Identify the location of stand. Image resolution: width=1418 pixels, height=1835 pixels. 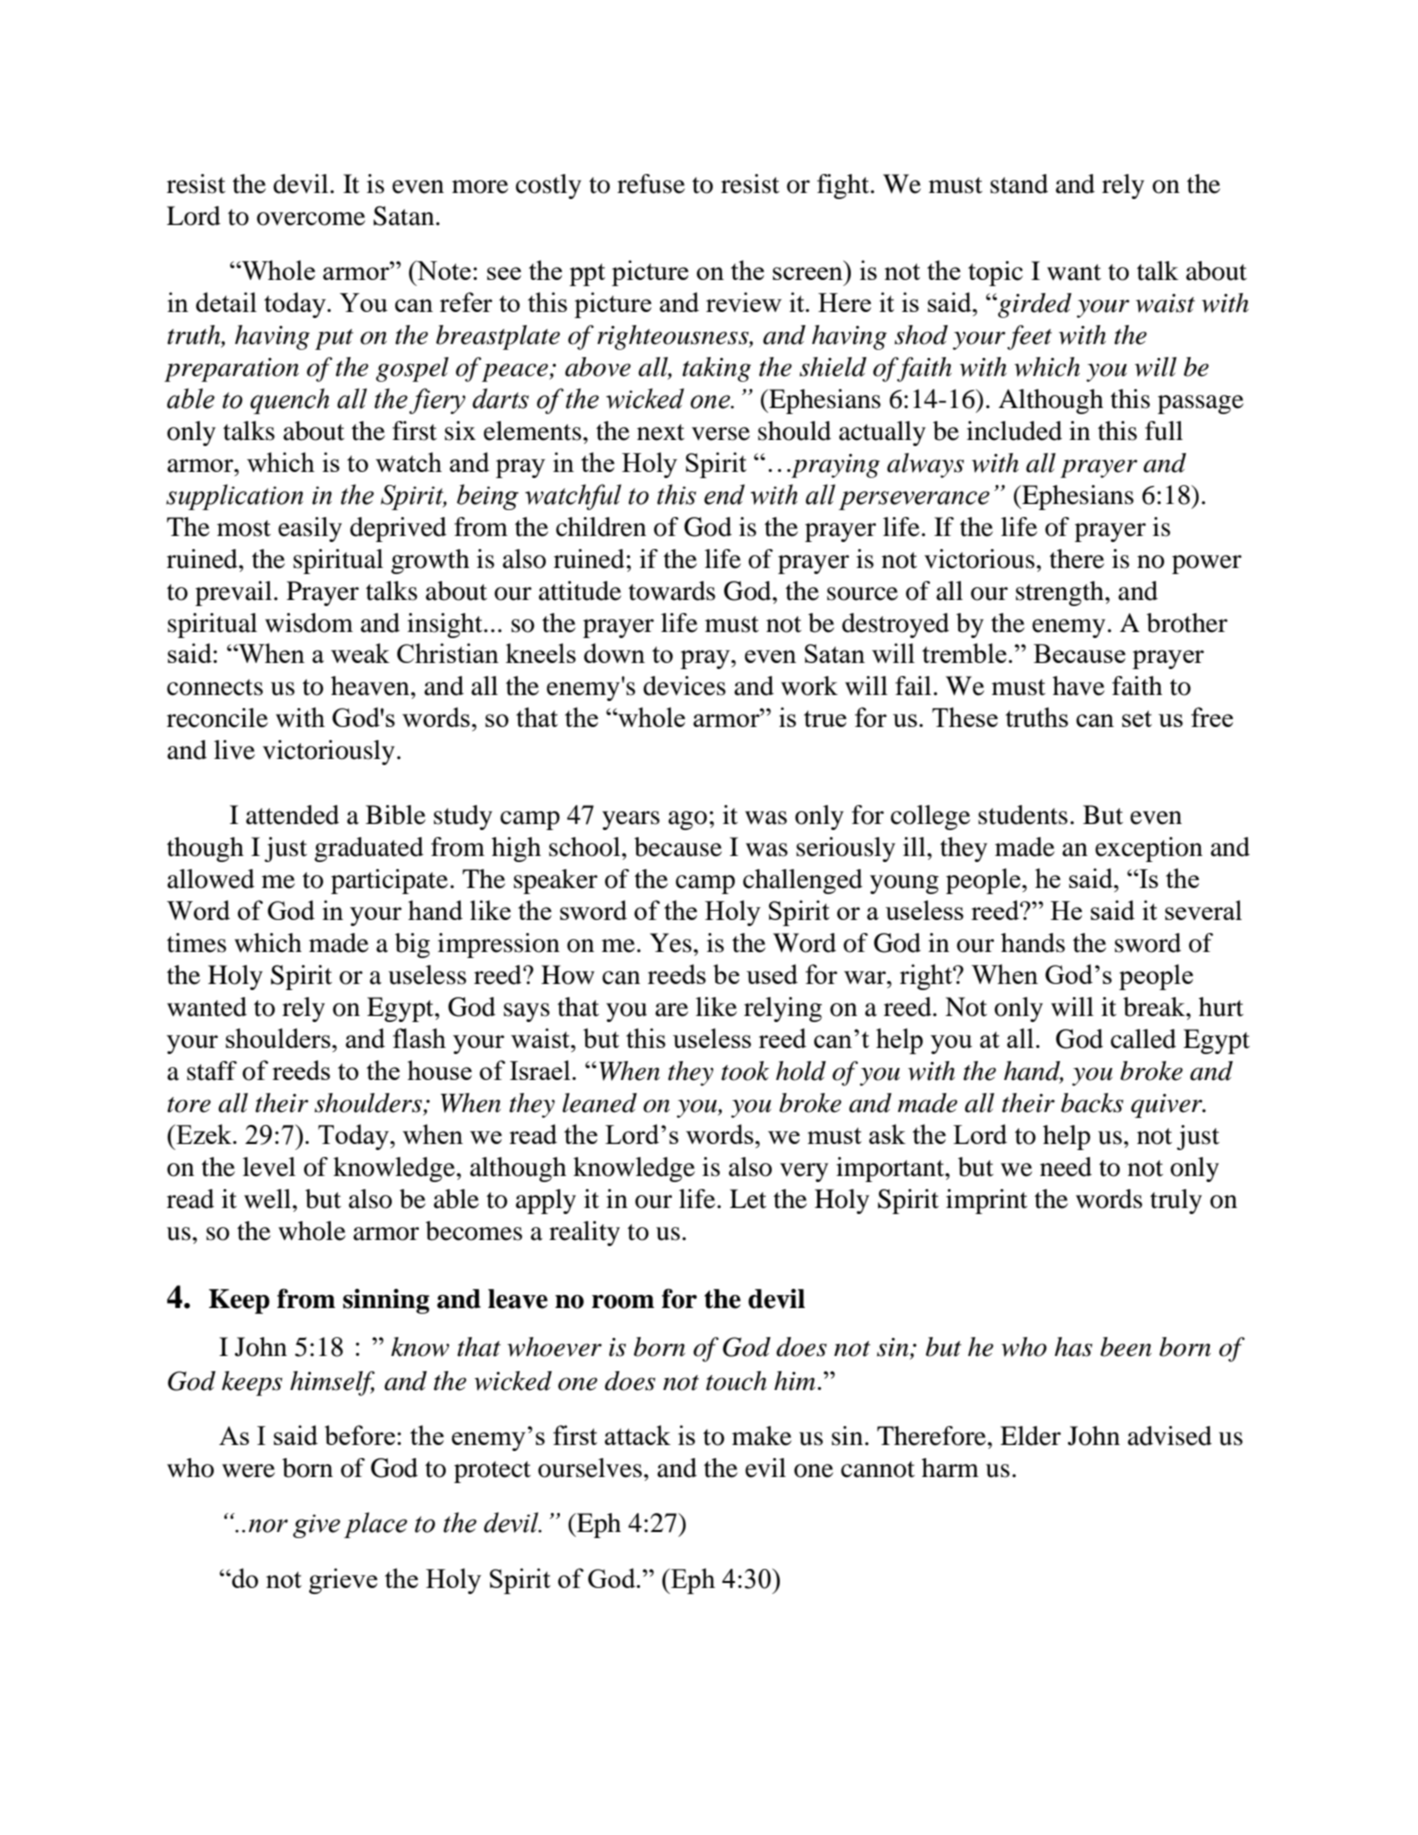
(1019, 184).
